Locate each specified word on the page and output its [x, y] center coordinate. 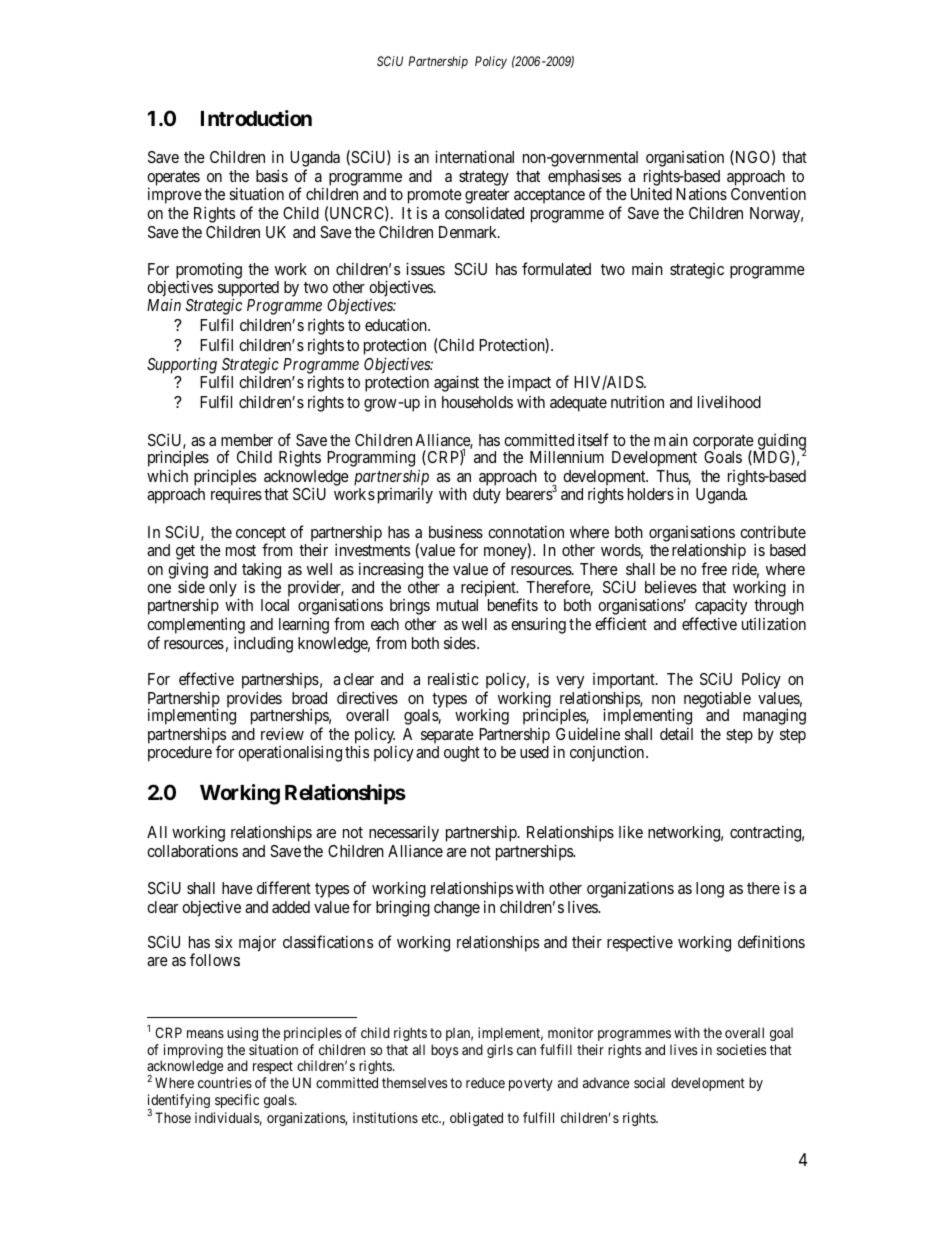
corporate [724, 443]
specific [237, 1101]
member [247, 440]
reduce [485, 1082]
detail [676, 733]
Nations [701, 193]
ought [462, 754]
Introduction [256, 118]
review [282, 733]
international [474, 156]
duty [487, 496]
